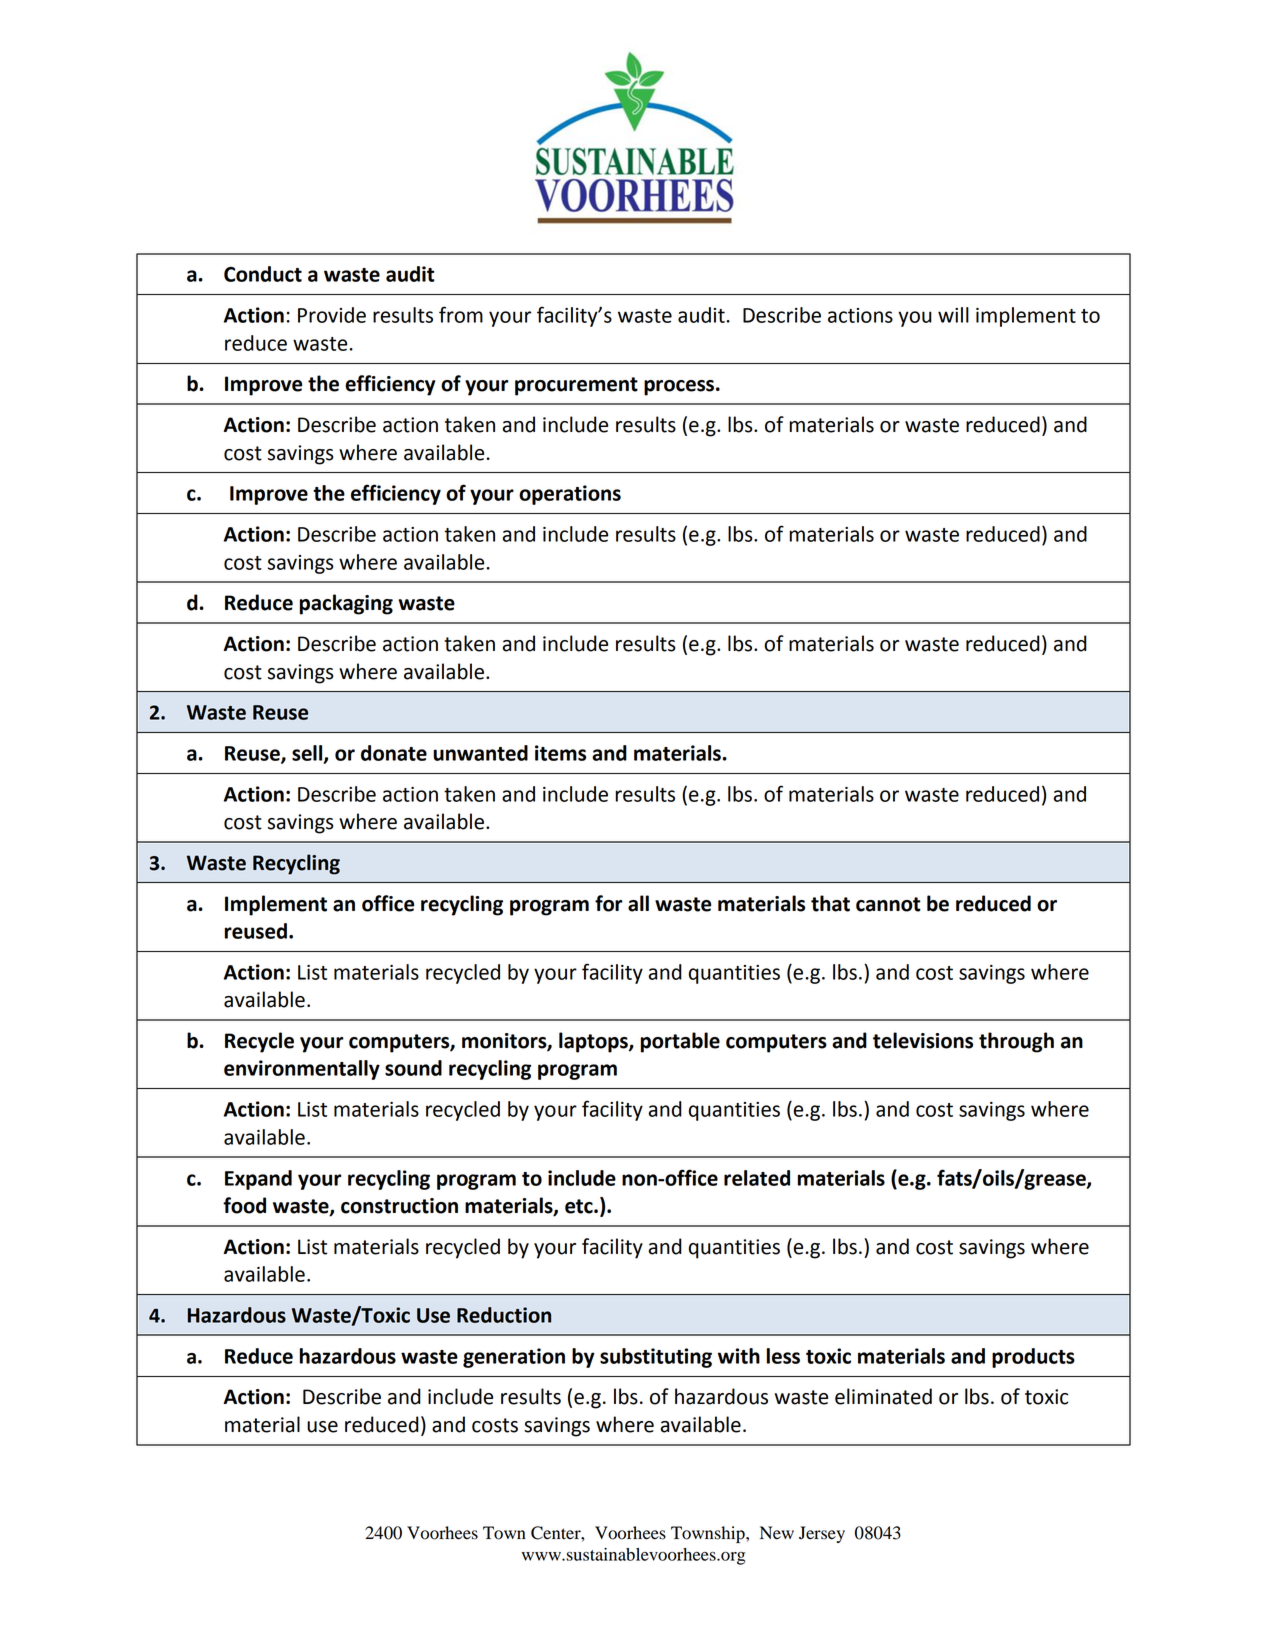 This screenshot has height=1639, width=1267. I want to click on that, so click(830, 903).
